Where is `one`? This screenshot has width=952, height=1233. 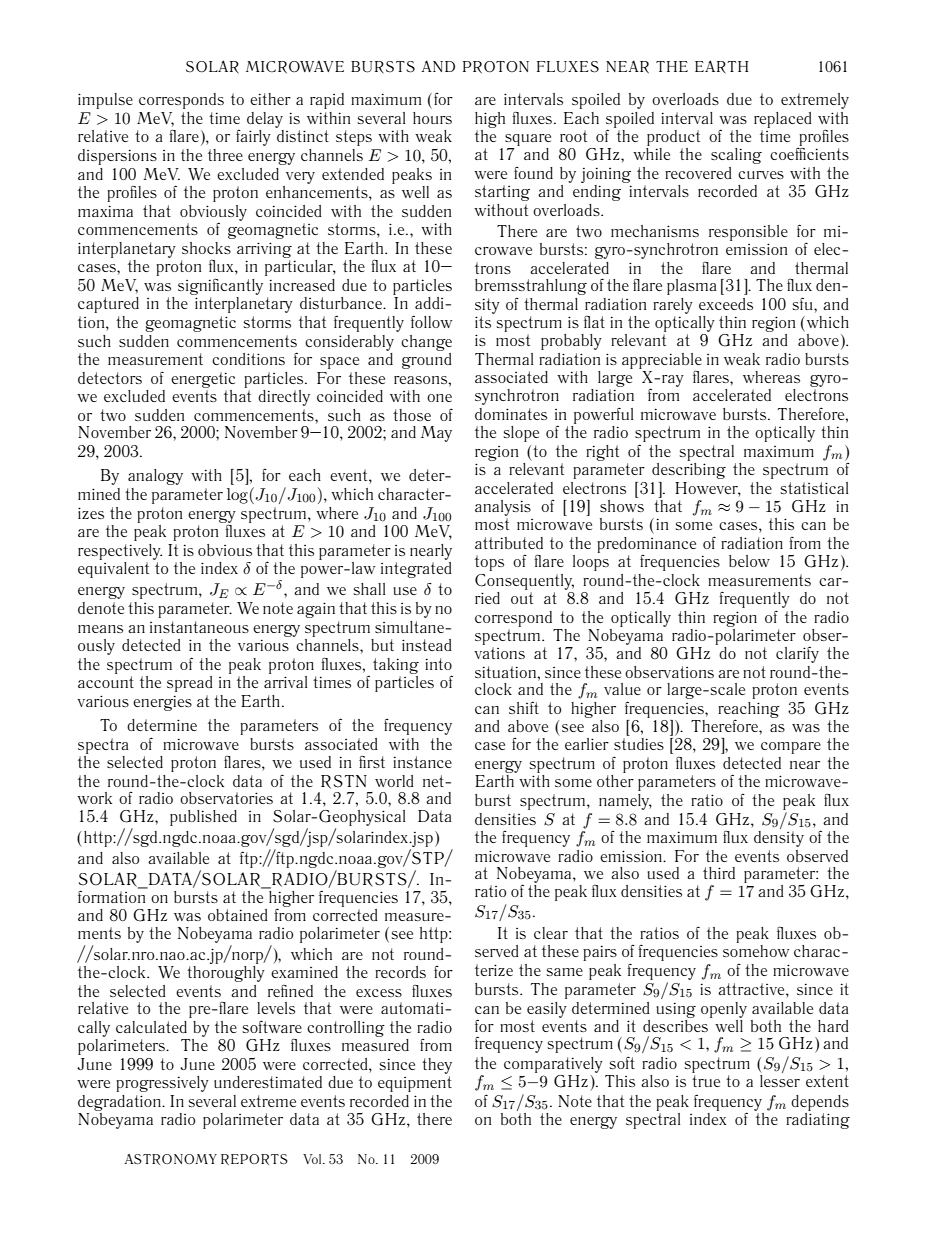 one is located at coordinates (439, 398).
